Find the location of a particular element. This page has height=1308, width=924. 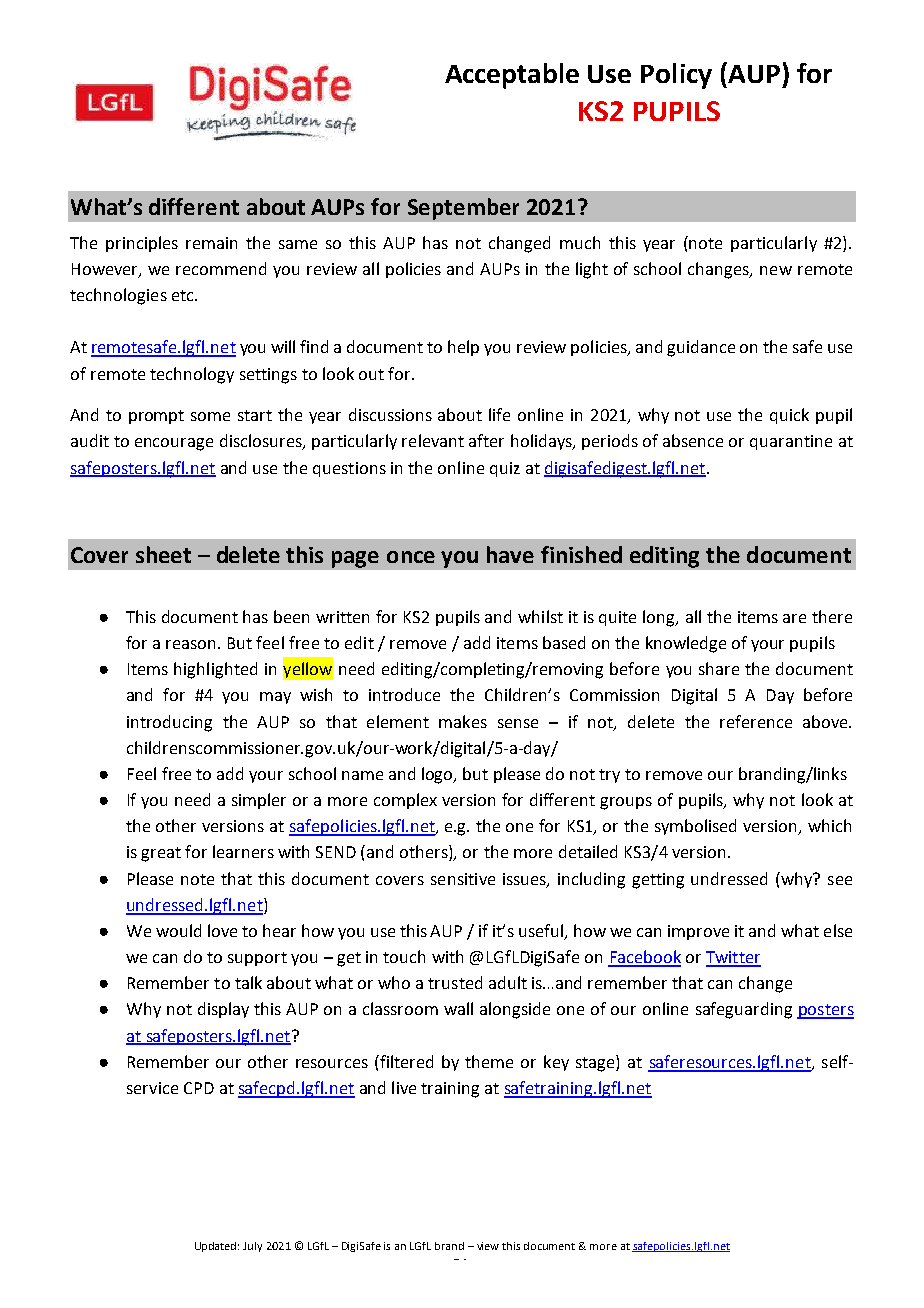

technology is located at coordinates (192, 375).
